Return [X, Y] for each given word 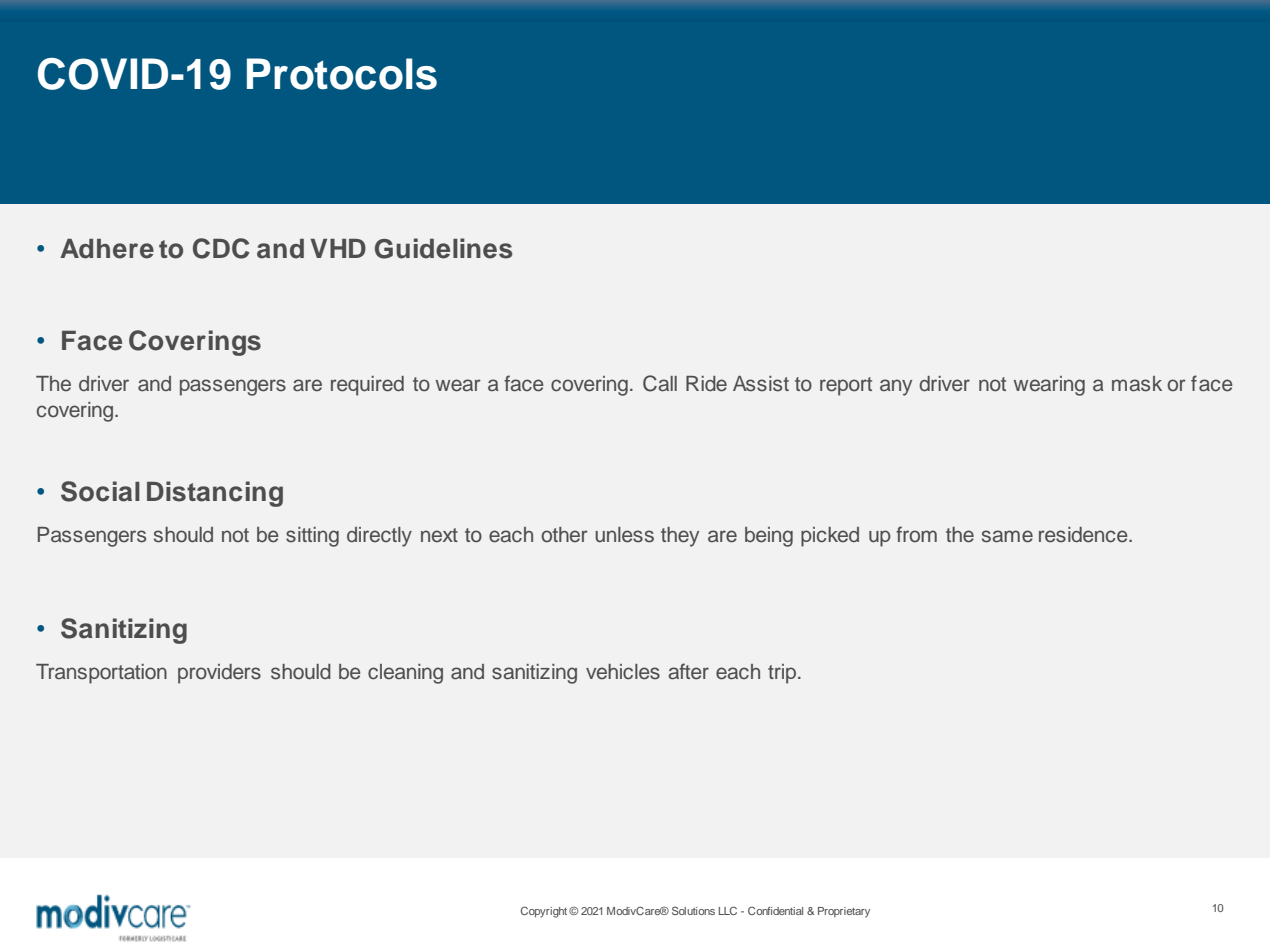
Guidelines [444, 248]
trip [783, 674]
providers [219, 674]
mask [1137, 384]
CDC [221, 248]
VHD [338, 248]
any [896, 387]
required [367, 386]
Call [660, 383]
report [846, 386]
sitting [312, 537]
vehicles [623, 672]
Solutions [693, 910]
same [1007, 536]
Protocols [342, 74]
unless [624, 535]
